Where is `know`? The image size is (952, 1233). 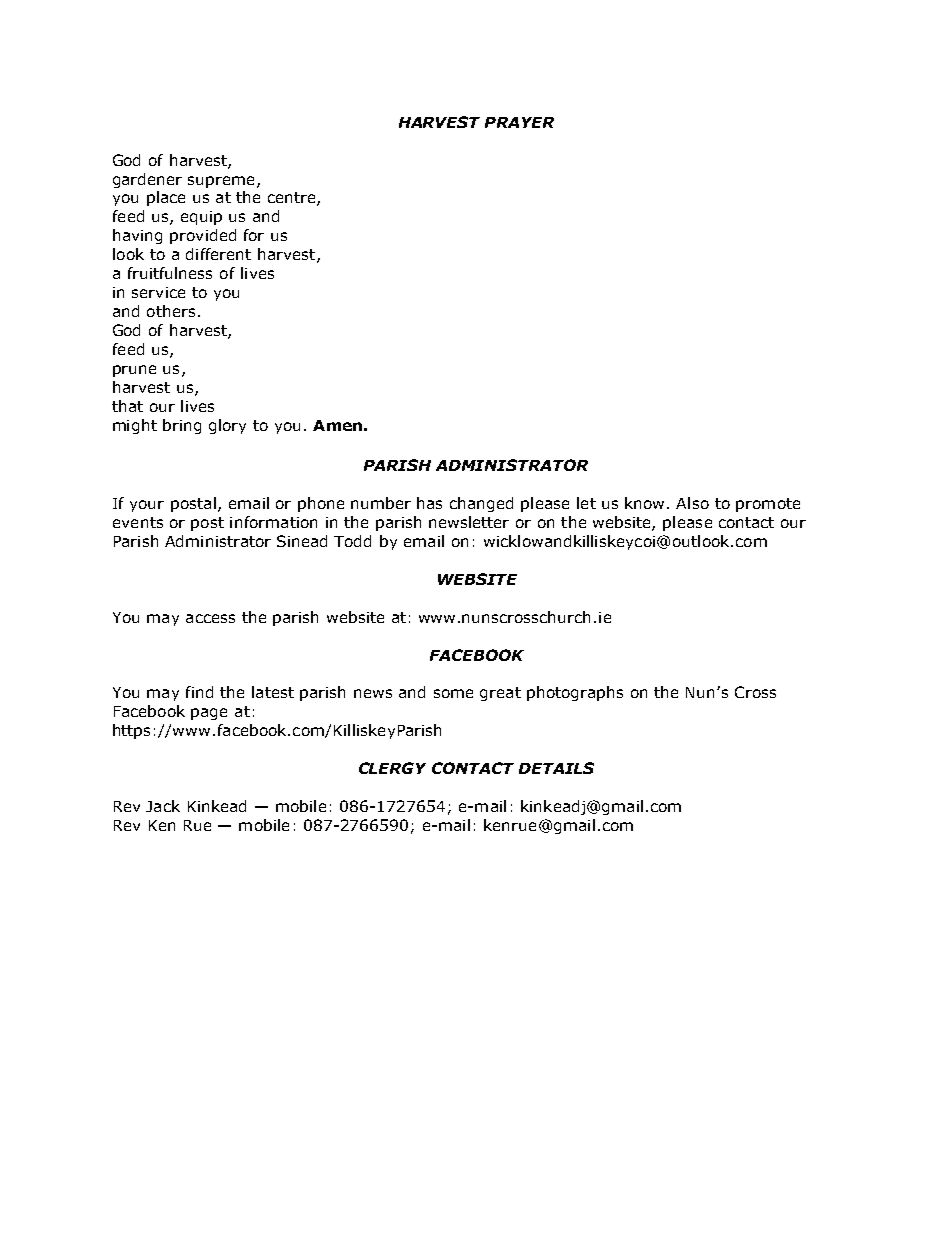
know is located at coordinates (644, 503).
